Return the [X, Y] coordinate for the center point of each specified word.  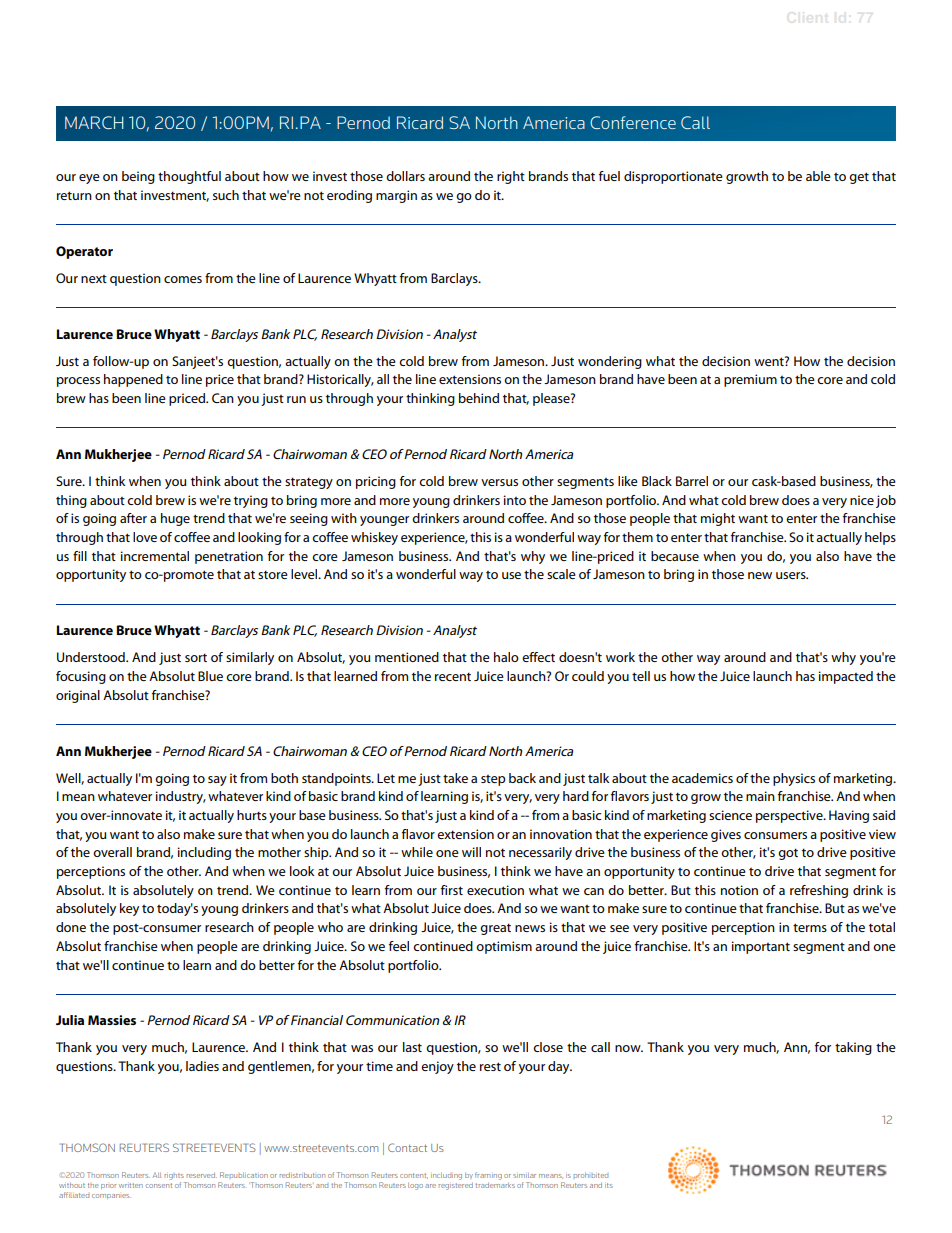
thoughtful [189, 177]
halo [506, 657]
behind [479, 398]
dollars [405, 176]
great [495, 929]
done [71, 927]
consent [159, 1185]
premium [750, 380]
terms [810, 927]
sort [196, 657]
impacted [846, 677]
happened [133, 380]
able [818, 176]
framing [488, 1176]
